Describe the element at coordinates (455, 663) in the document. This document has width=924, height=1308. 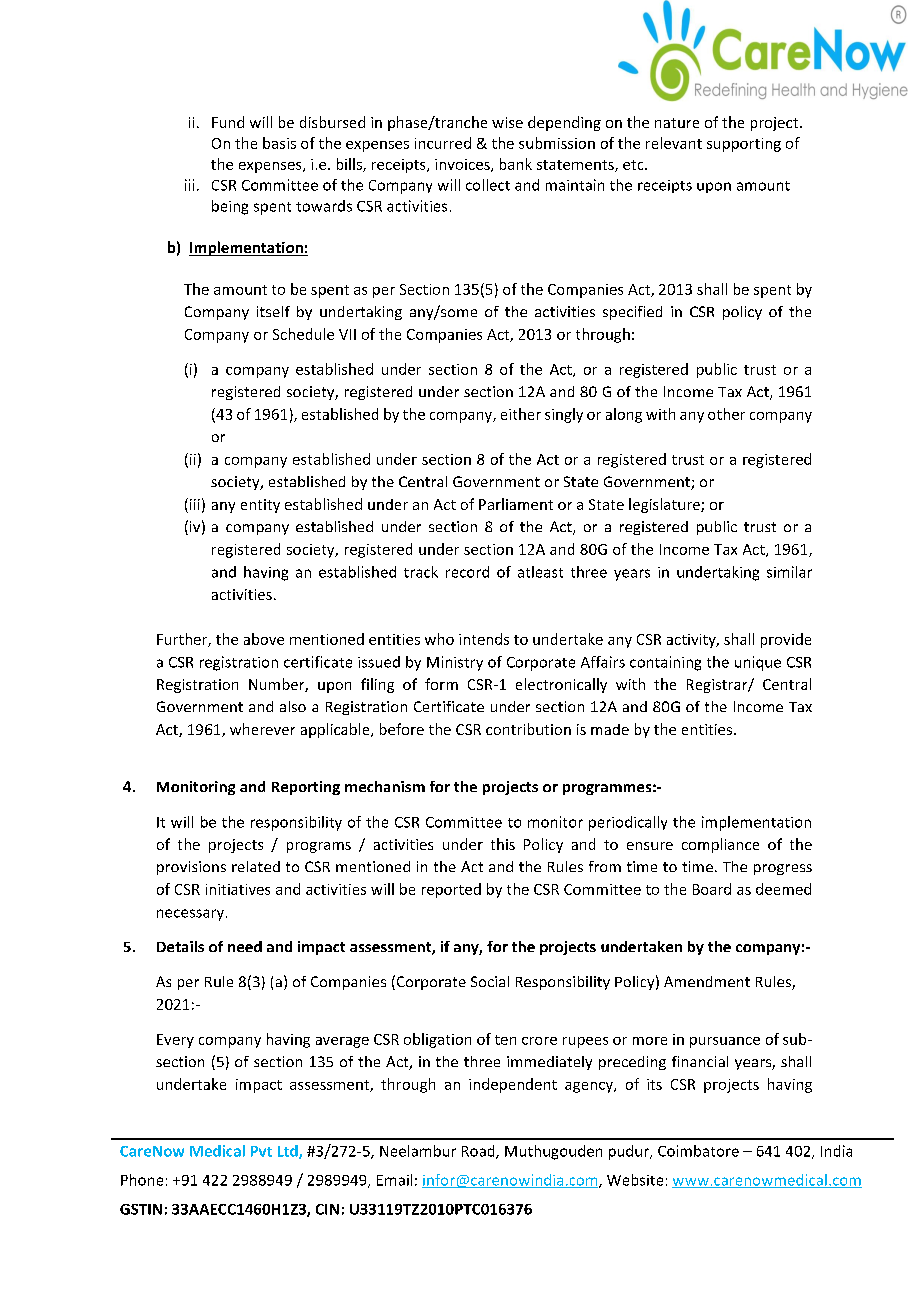
I see `Ministry` at that location.
